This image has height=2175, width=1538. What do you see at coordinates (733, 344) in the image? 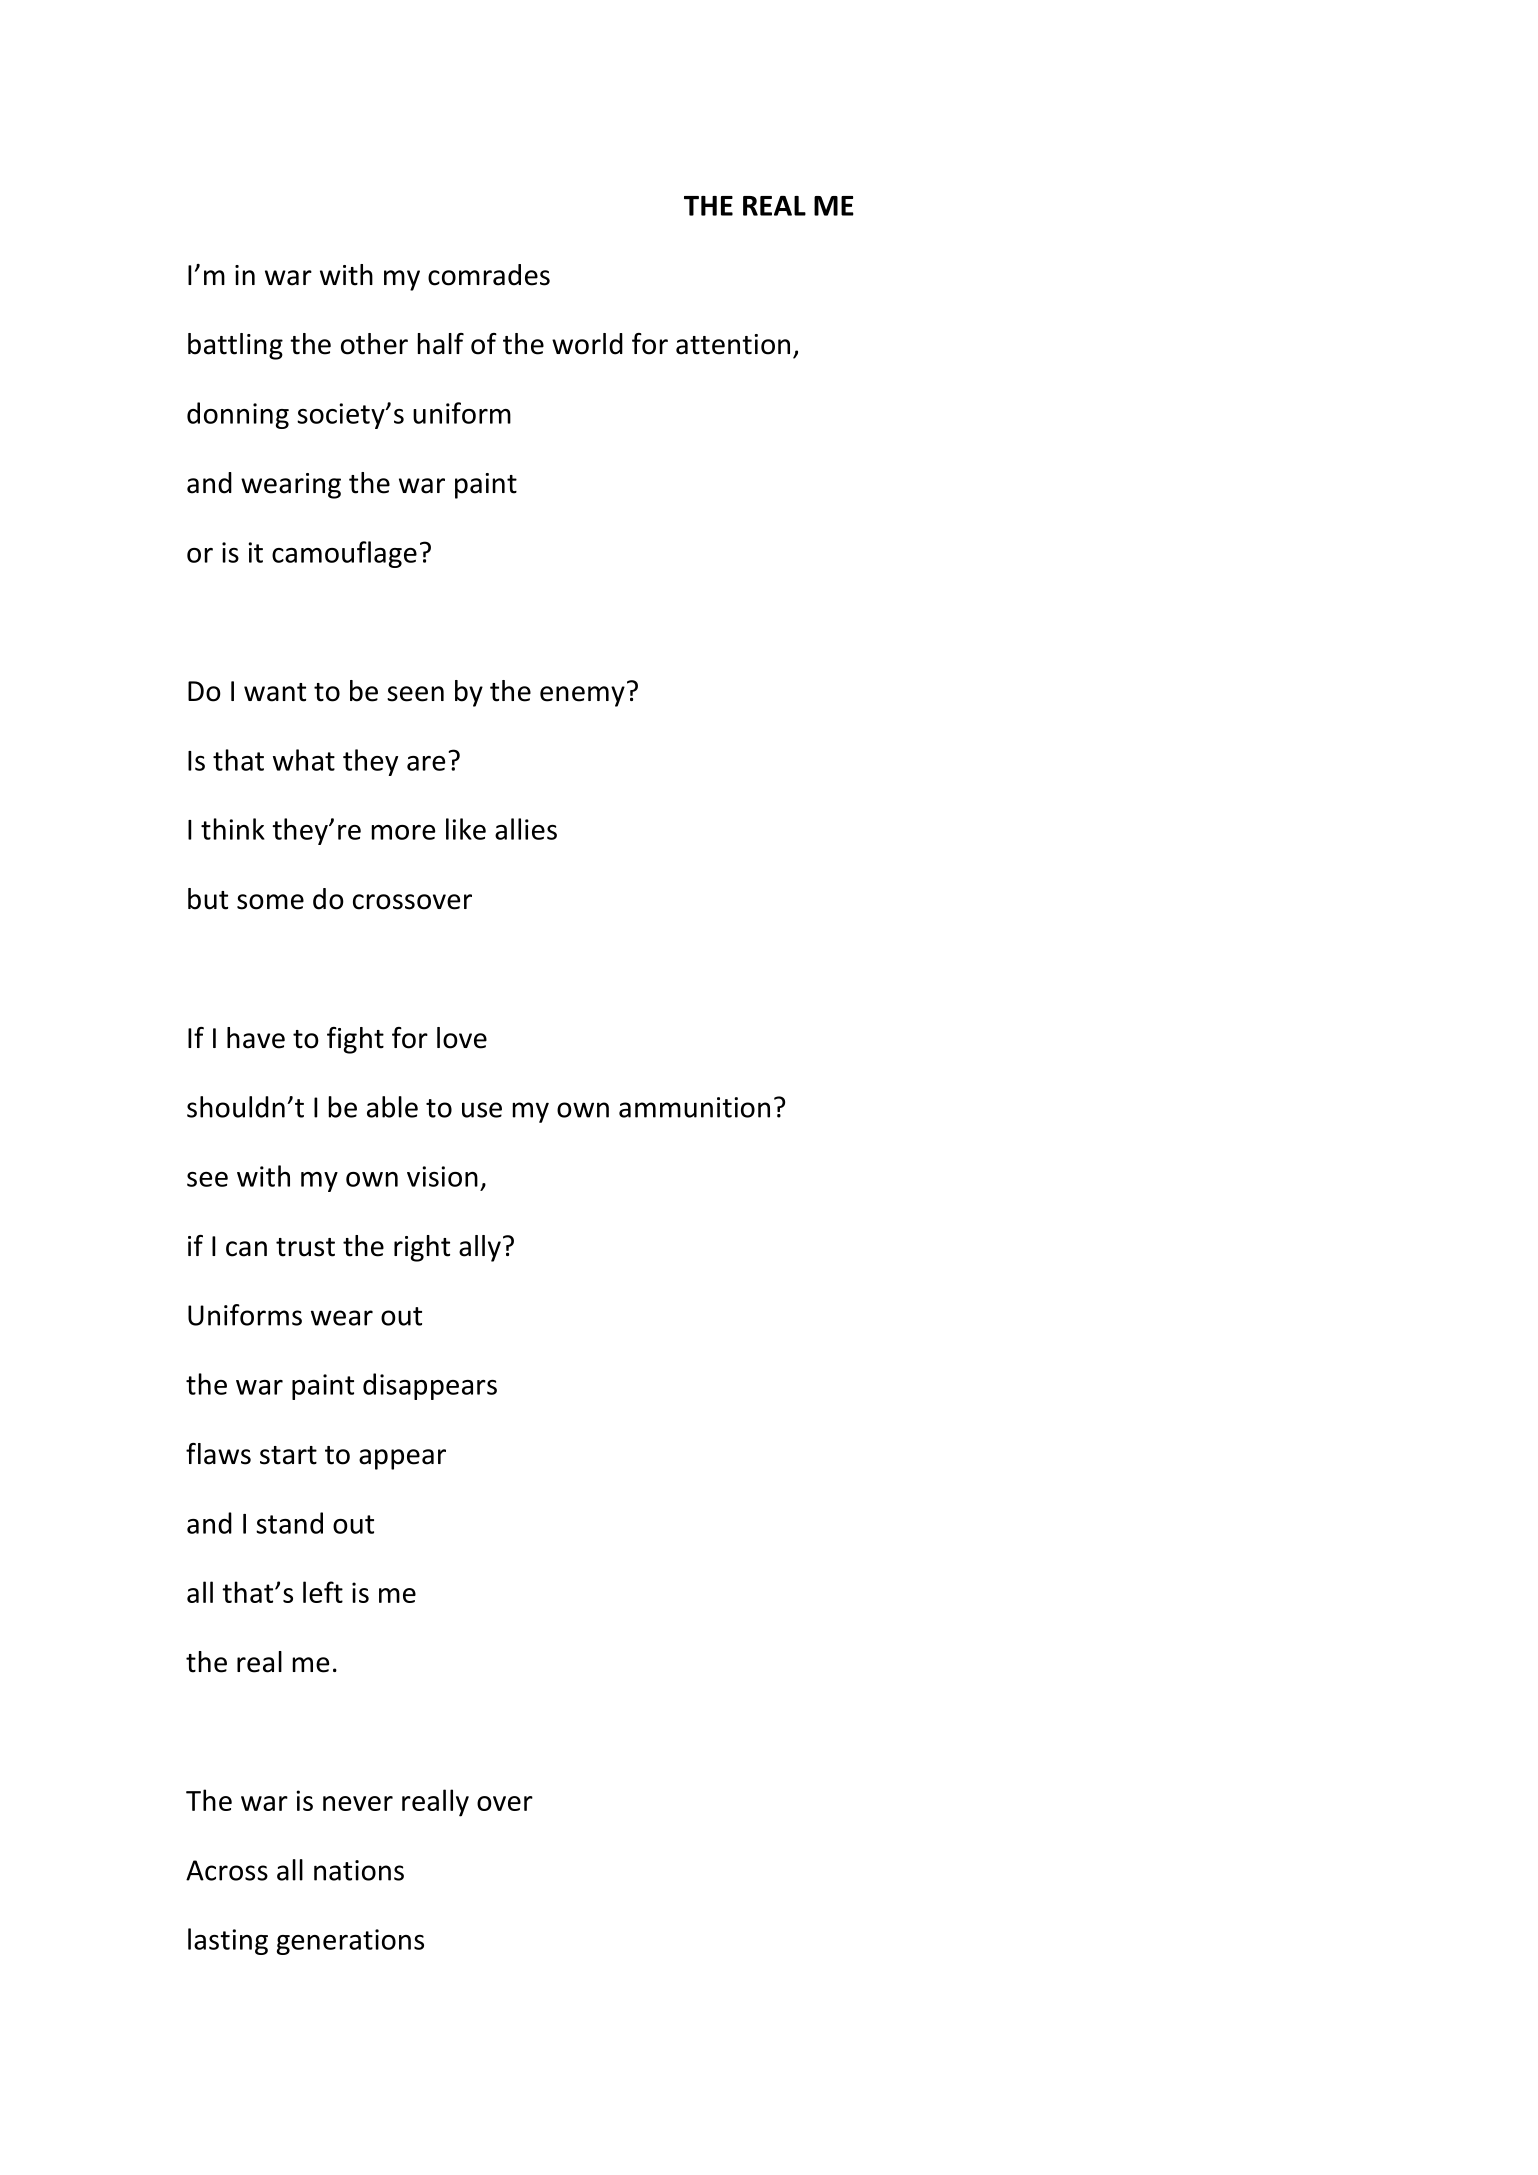
I see `attention` at bounding box center [733, 344].
